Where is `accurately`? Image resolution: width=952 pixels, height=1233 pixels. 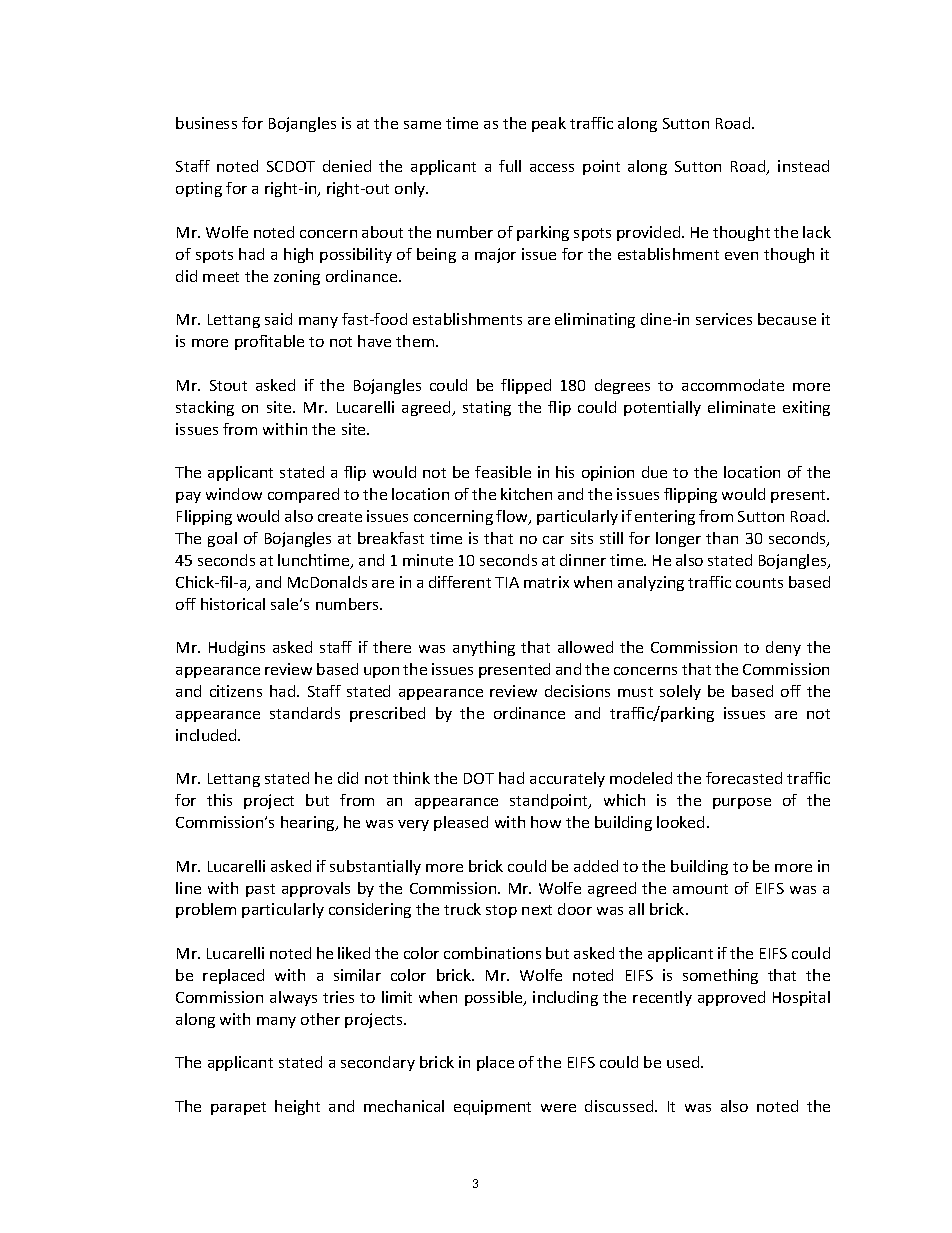
accurately is located at coordinates (567, 779).
